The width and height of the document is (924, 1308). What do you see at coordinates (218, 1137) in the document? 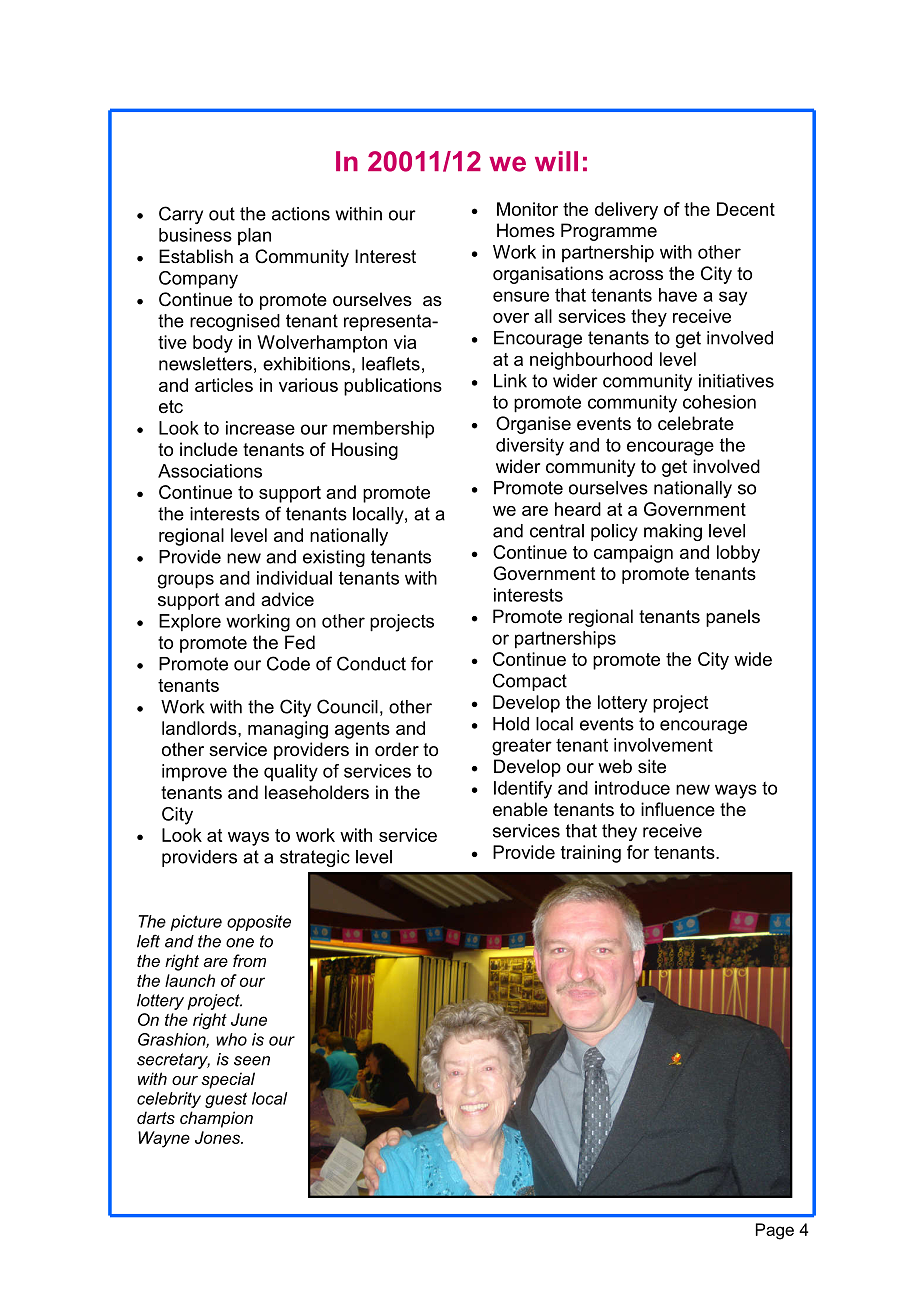
I see `Jones` at bounding box center [218, 1137].
